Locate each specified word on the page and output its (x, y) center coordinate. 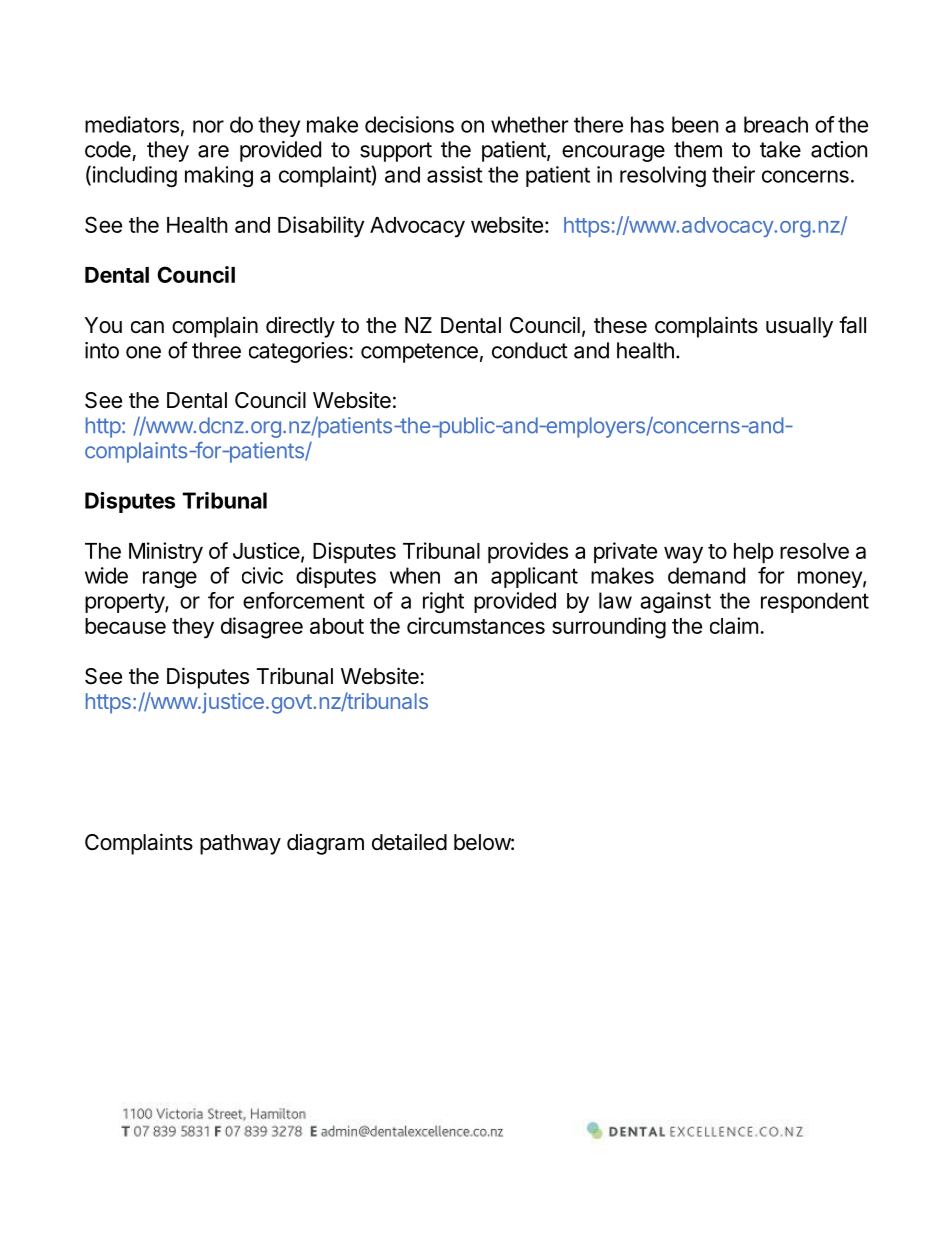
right (443, 602)
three (216, 350)
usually (799, 327)
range (170, 579)
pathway (240, 844)
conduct (530, 350)
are (213, 151)
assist (455, 174)
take (780, 149)
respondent (815, 602)
